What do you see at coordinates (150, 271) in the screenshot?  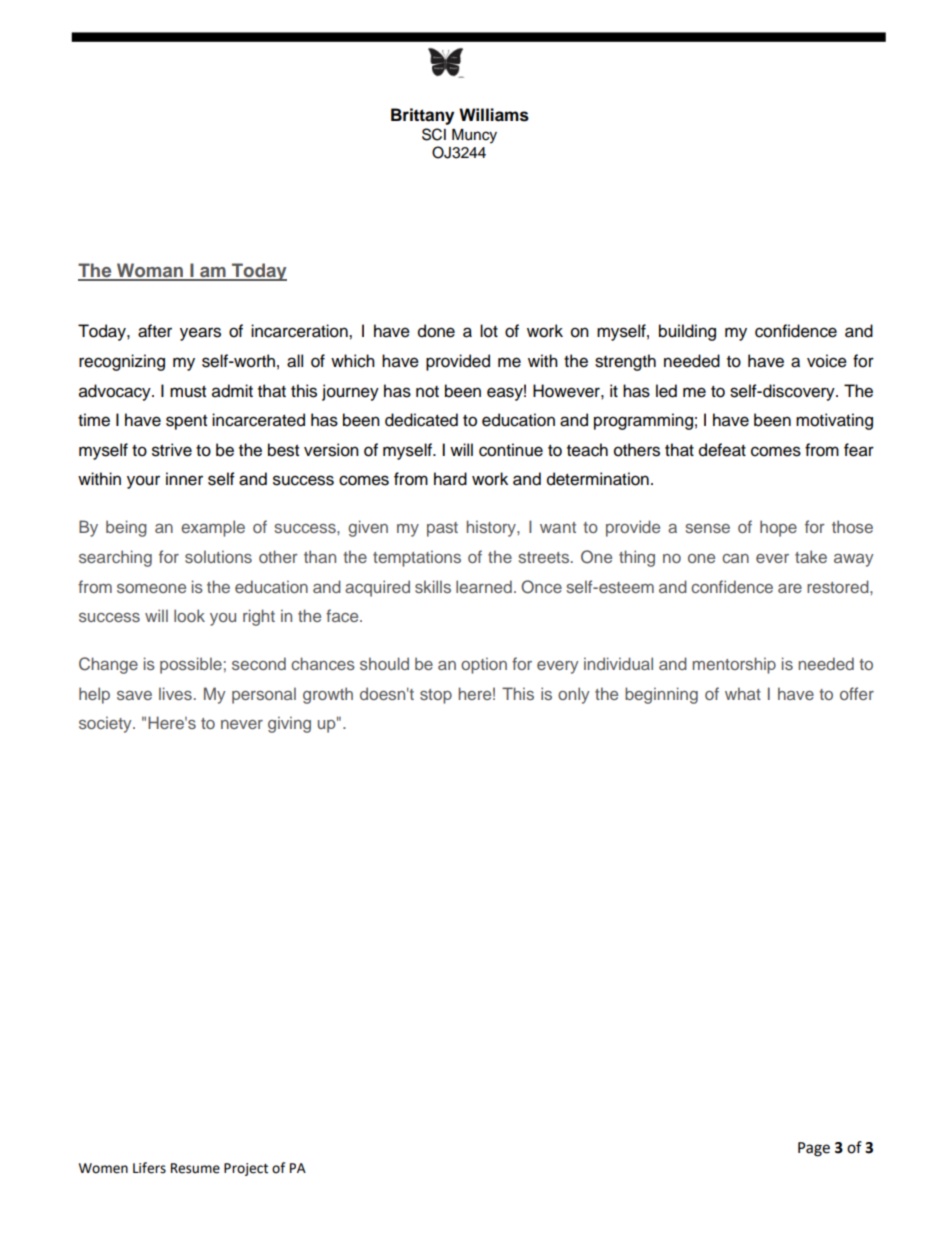 I see `Woman` at bounding box center [150, 271].
